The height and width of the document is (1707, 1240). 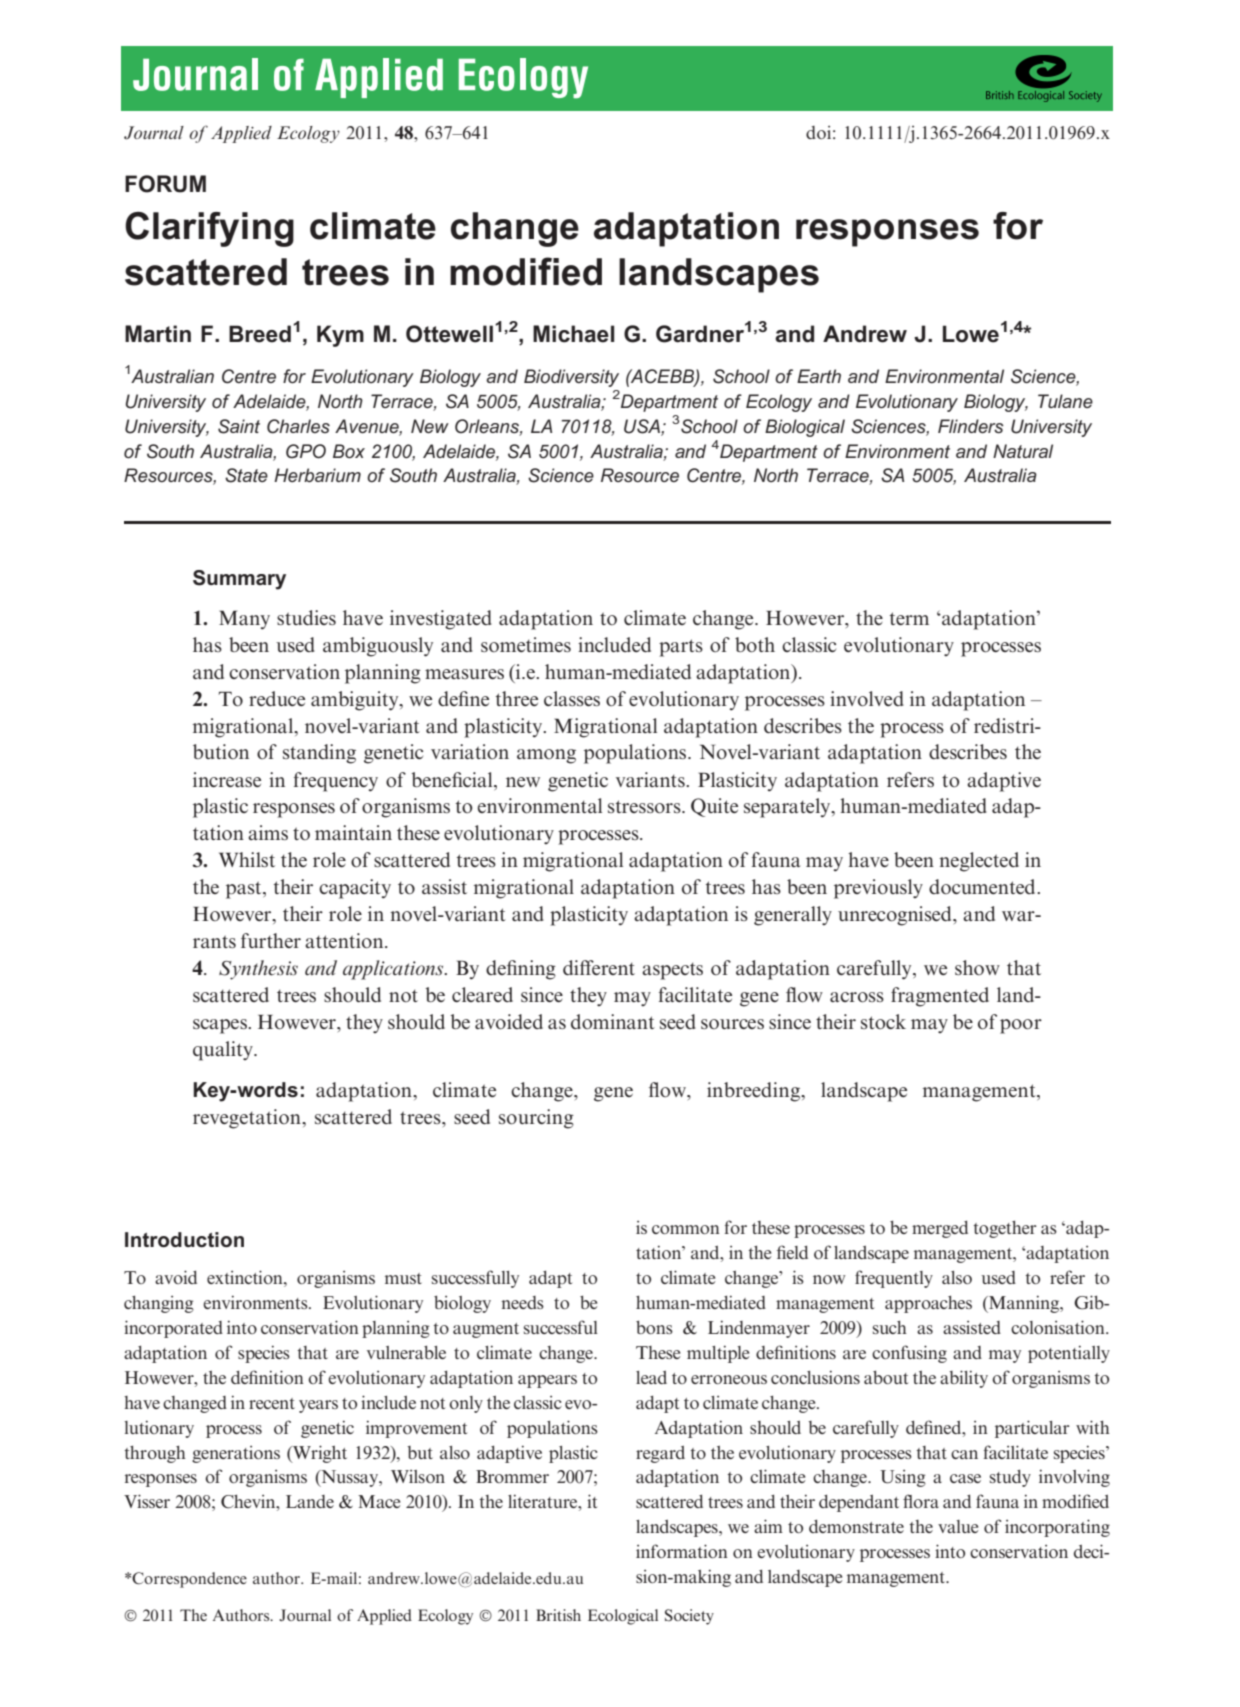 I want to click on dominant, so click(x=613, y=1021).
